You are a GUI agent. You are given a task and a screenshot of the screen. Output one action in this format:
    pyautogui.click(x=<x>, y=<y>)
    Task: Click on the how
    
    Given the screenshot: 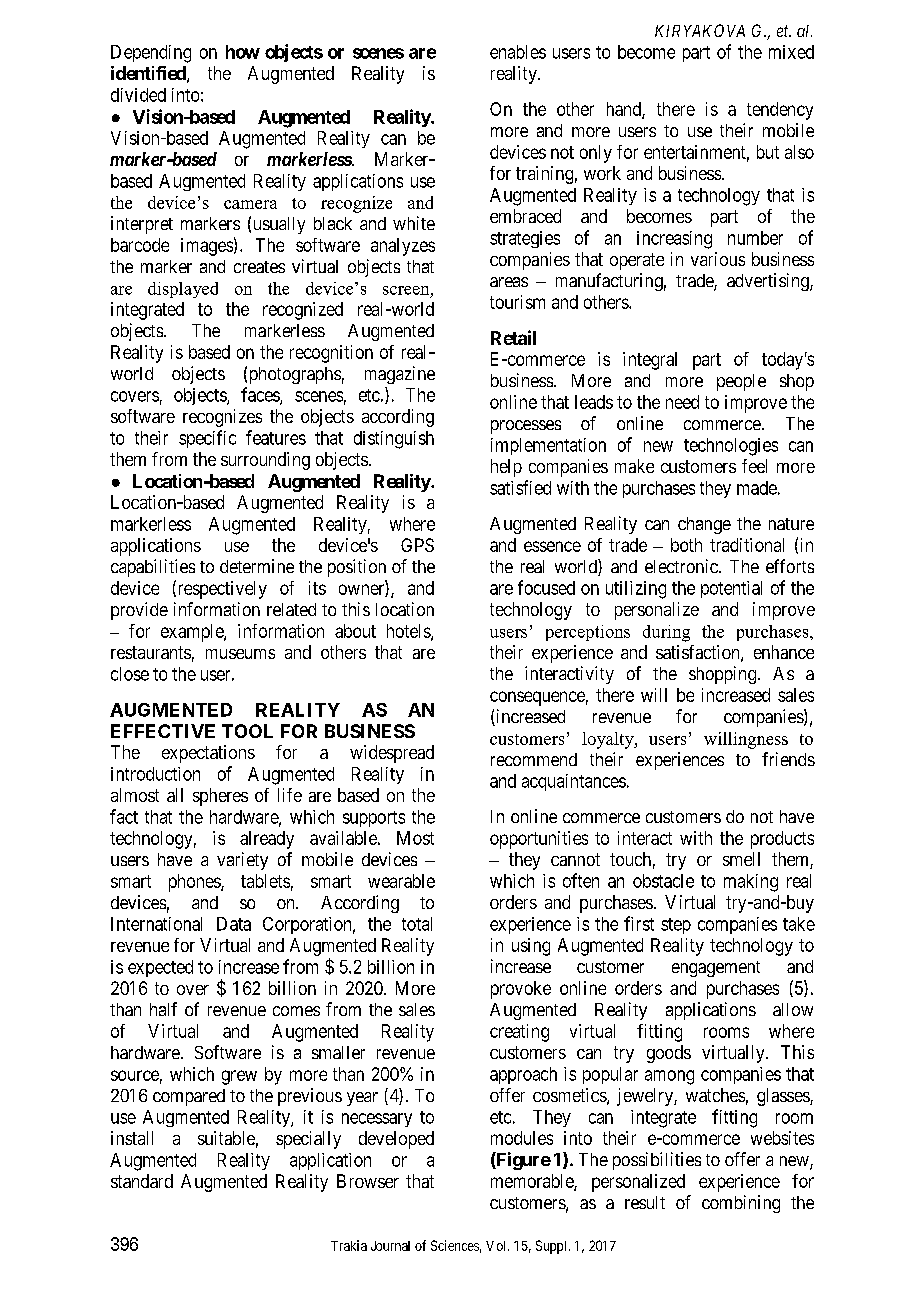 What is the action you would take?
    pyautogui.click(x=243, y=52)
